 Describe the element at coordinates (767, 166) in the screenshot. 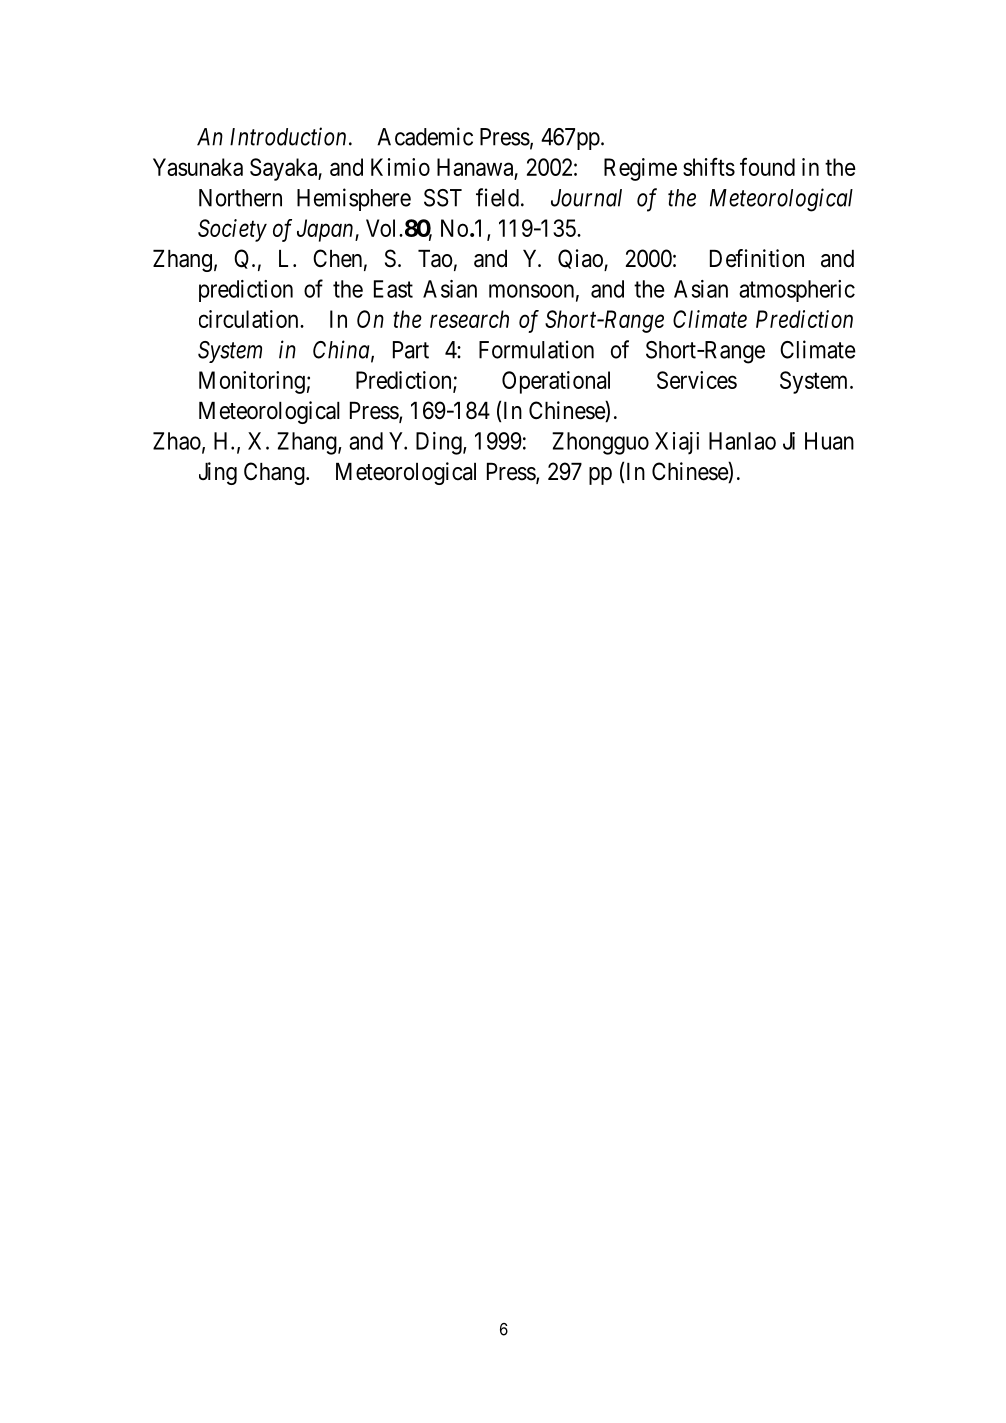

I see `found` at that location.
